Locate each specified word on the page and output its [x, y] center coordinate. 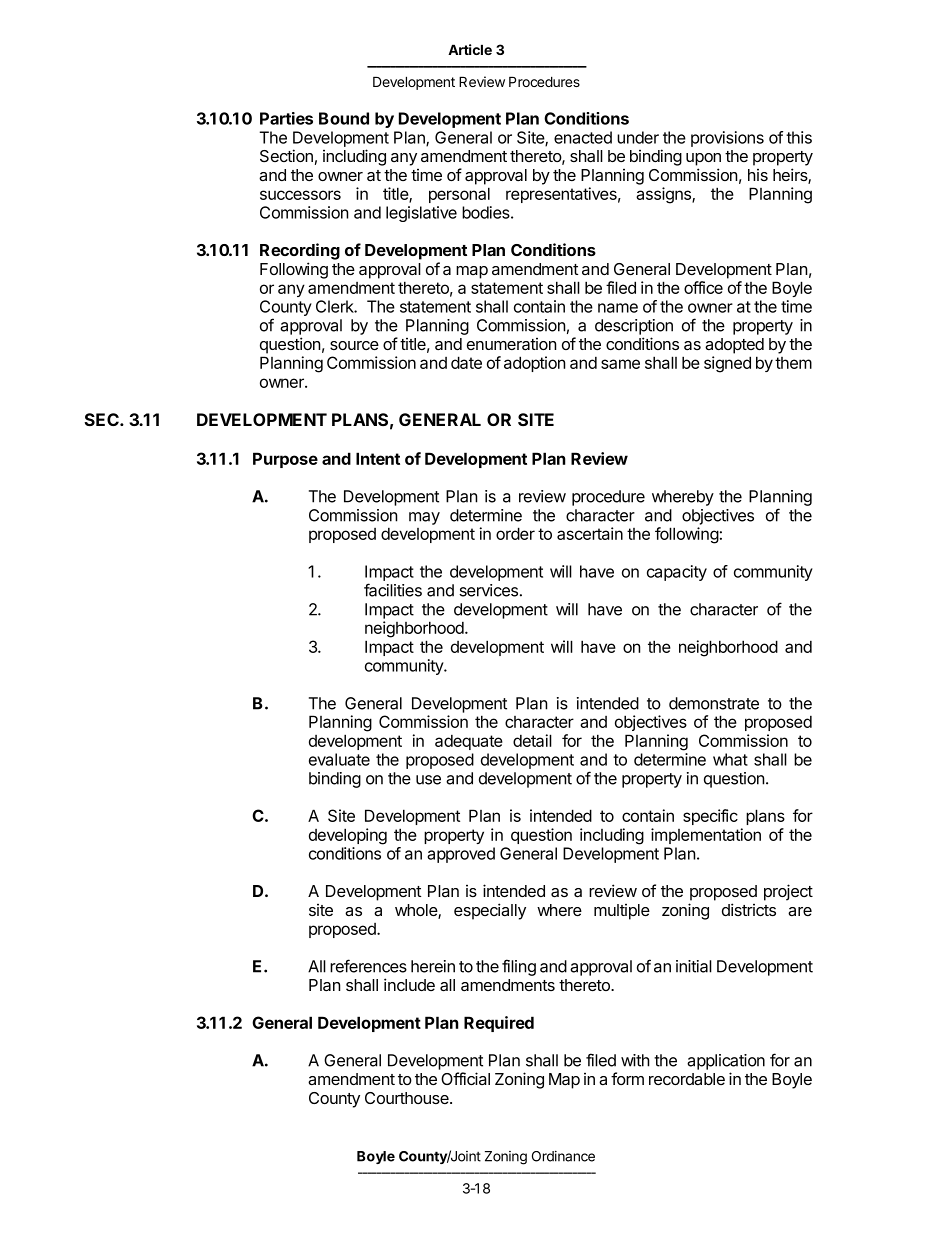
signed [727, 364]
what [730, 759]
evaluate [339, 759]
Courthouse [408, 1098]
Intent [378, 458]
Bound [344, 118]
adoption [534, 364]
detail [532, 740]
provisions [727, 139]
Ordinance [563, 1156]
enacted [583, 137]
